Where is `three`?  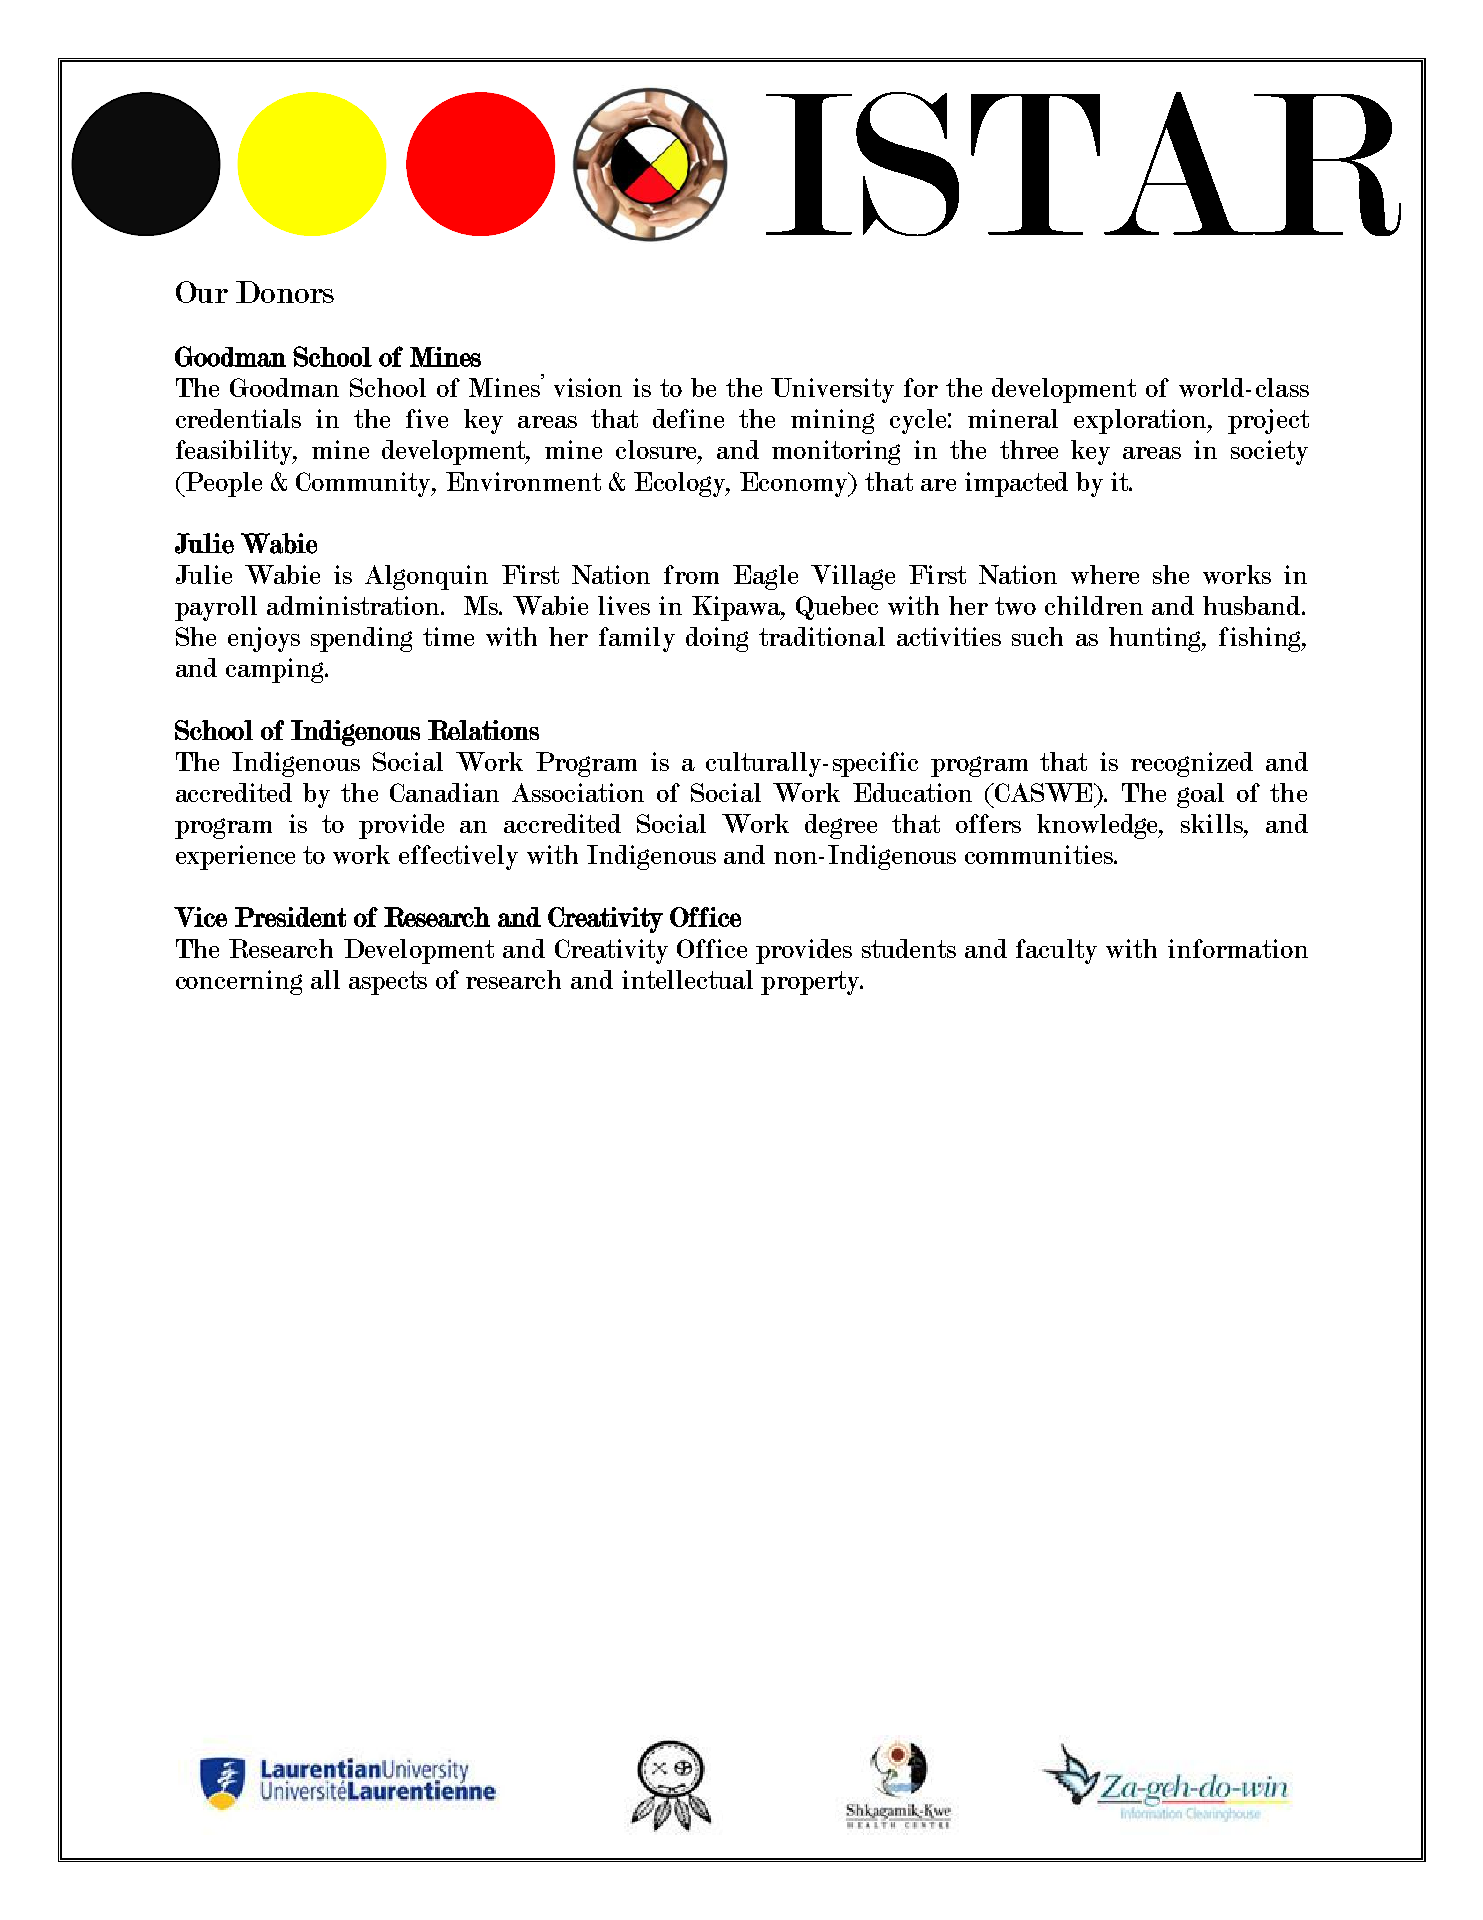
three is located at coordinates (1029, 449).
